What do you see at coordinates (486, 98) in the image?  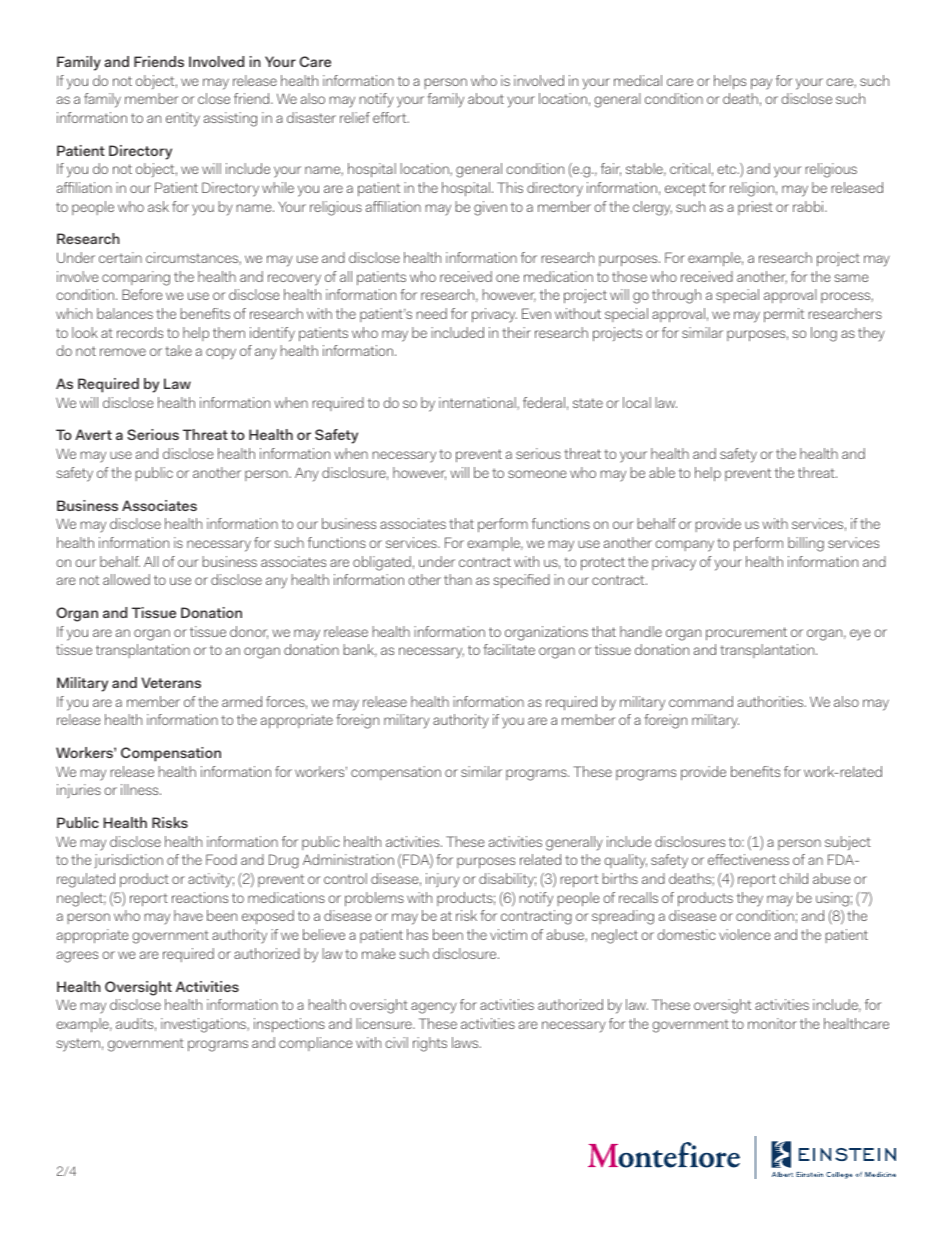 I see `about` at bounding box center [486, 98].
